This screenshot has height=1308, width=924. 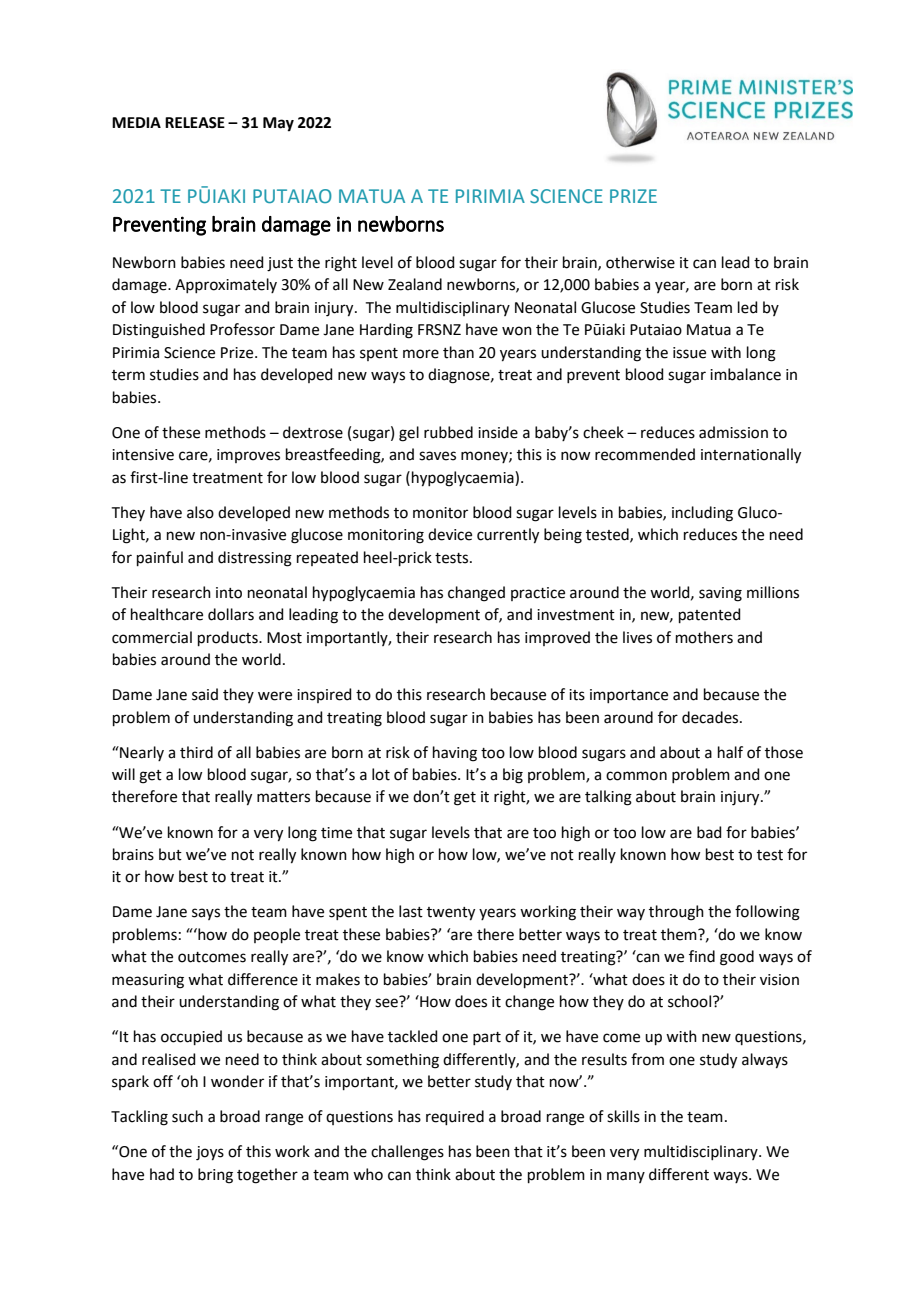 What do you see at coordinates (210, 1153) in the screenshot?
I see `joys` at bounding box center [210, 1153].
